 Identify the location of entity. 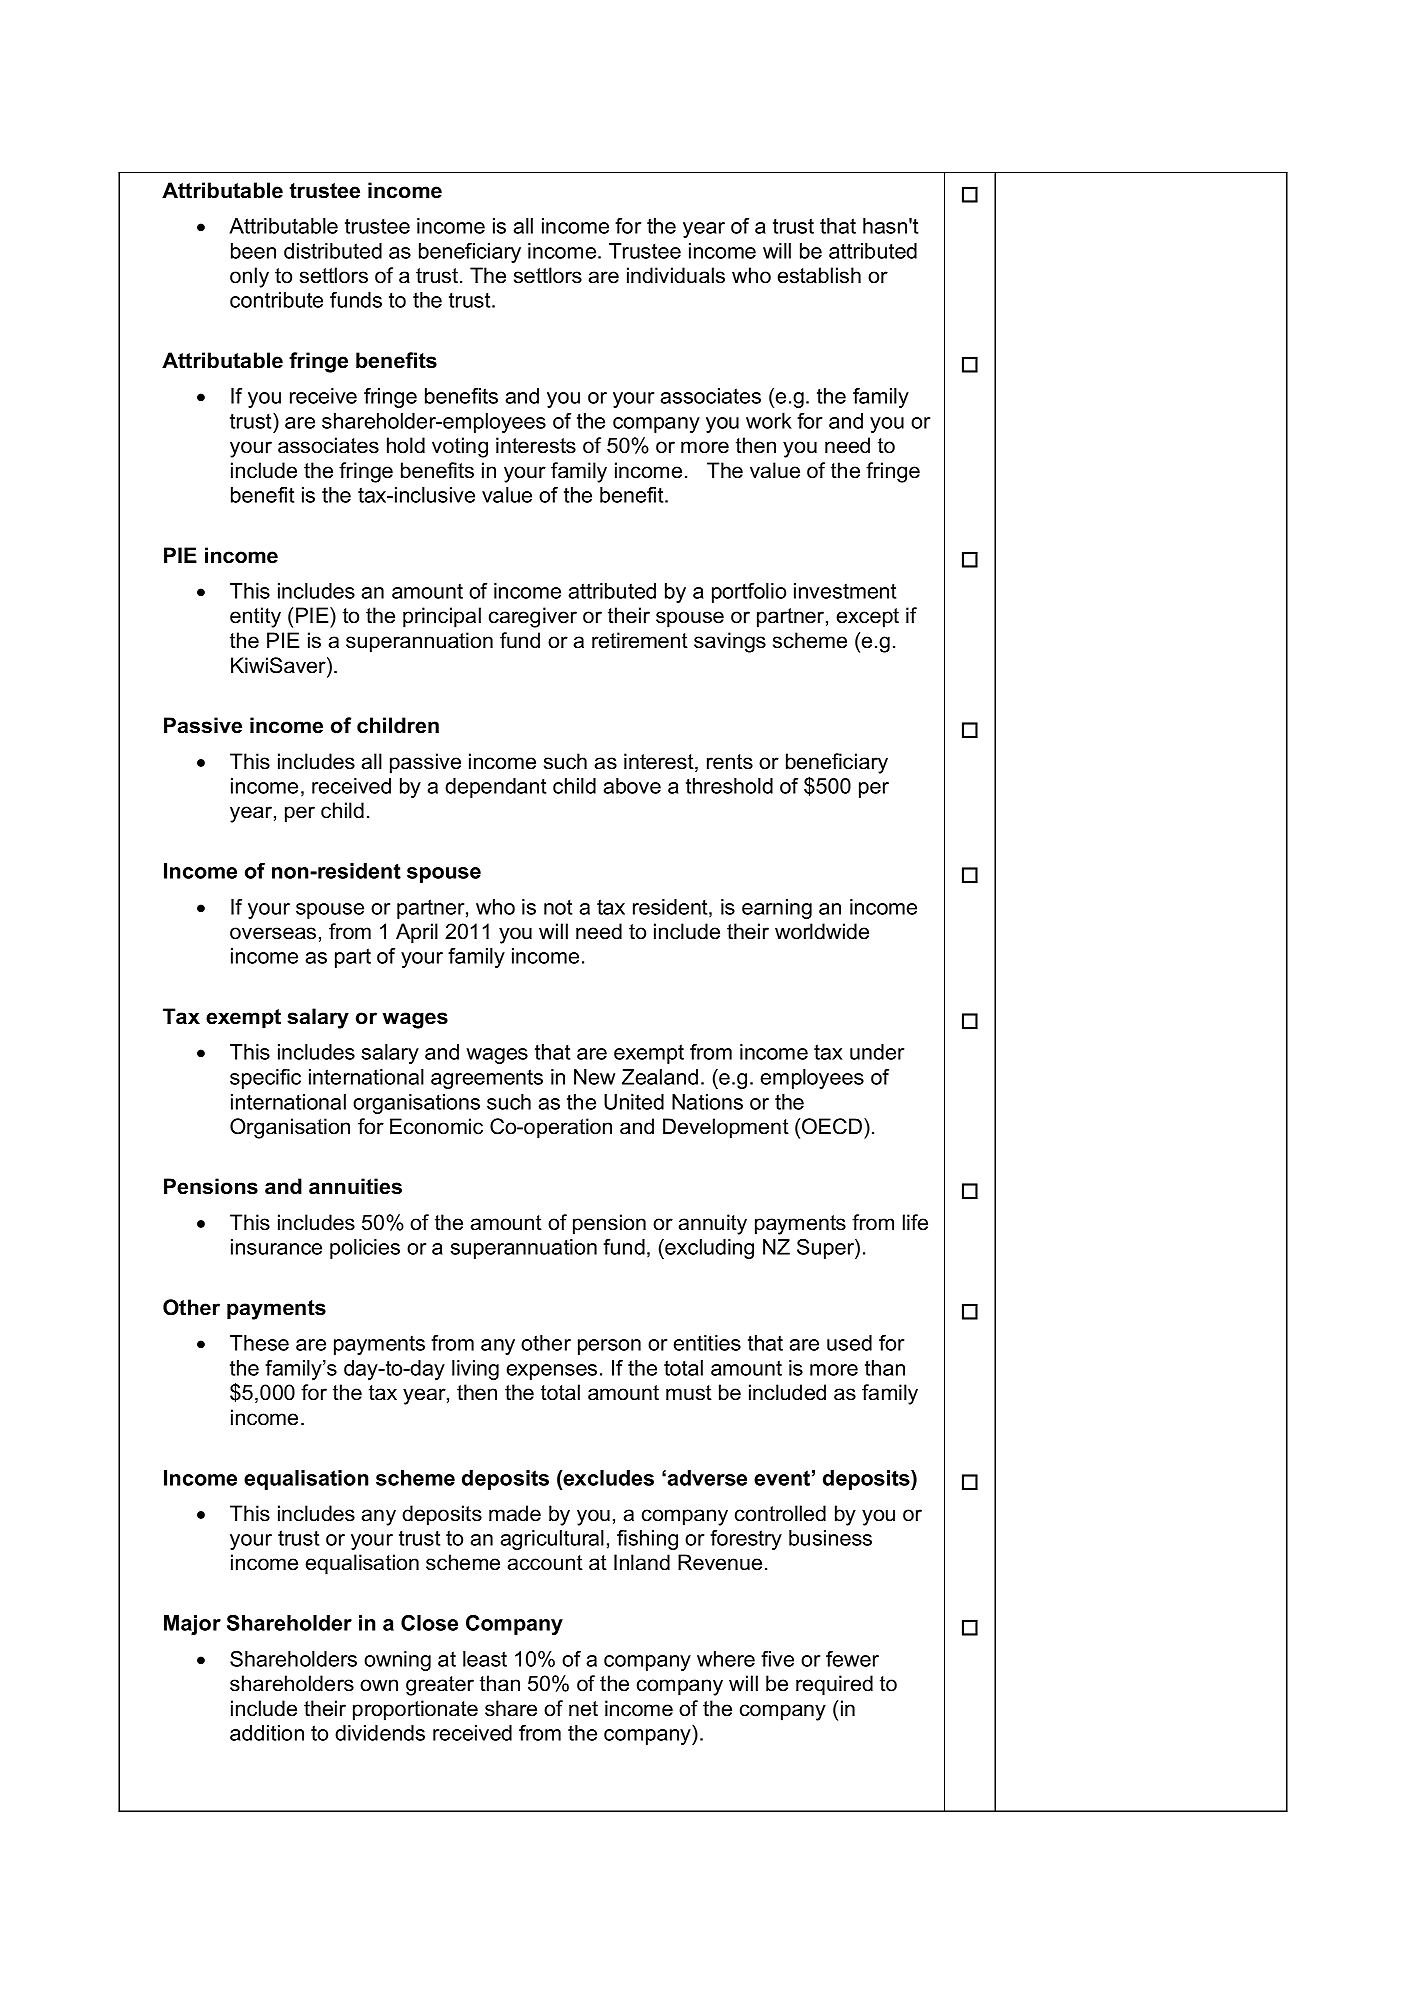
(255, 617).
